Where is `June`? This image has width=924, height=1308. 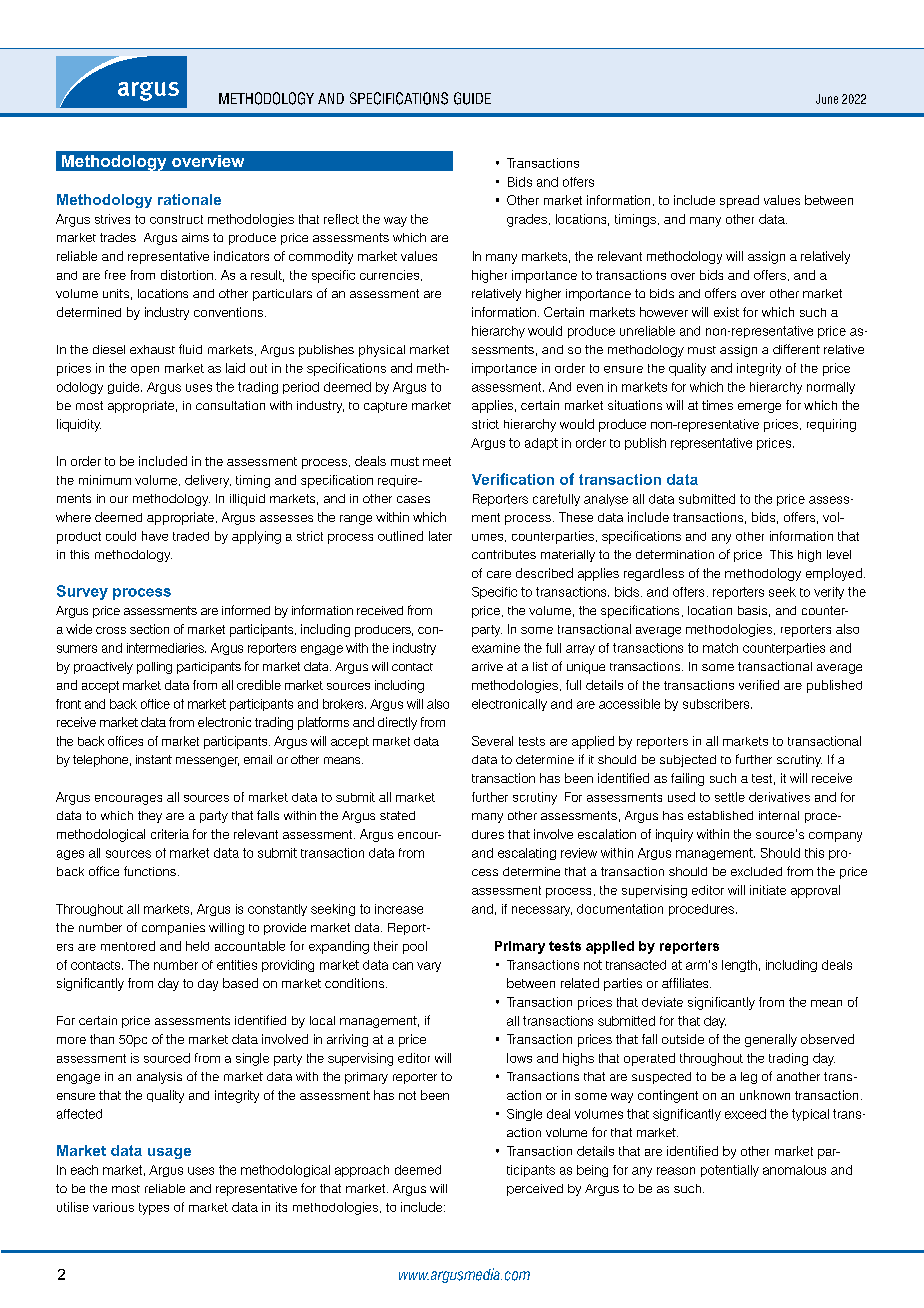 June is located at coordinates (827, 99).
